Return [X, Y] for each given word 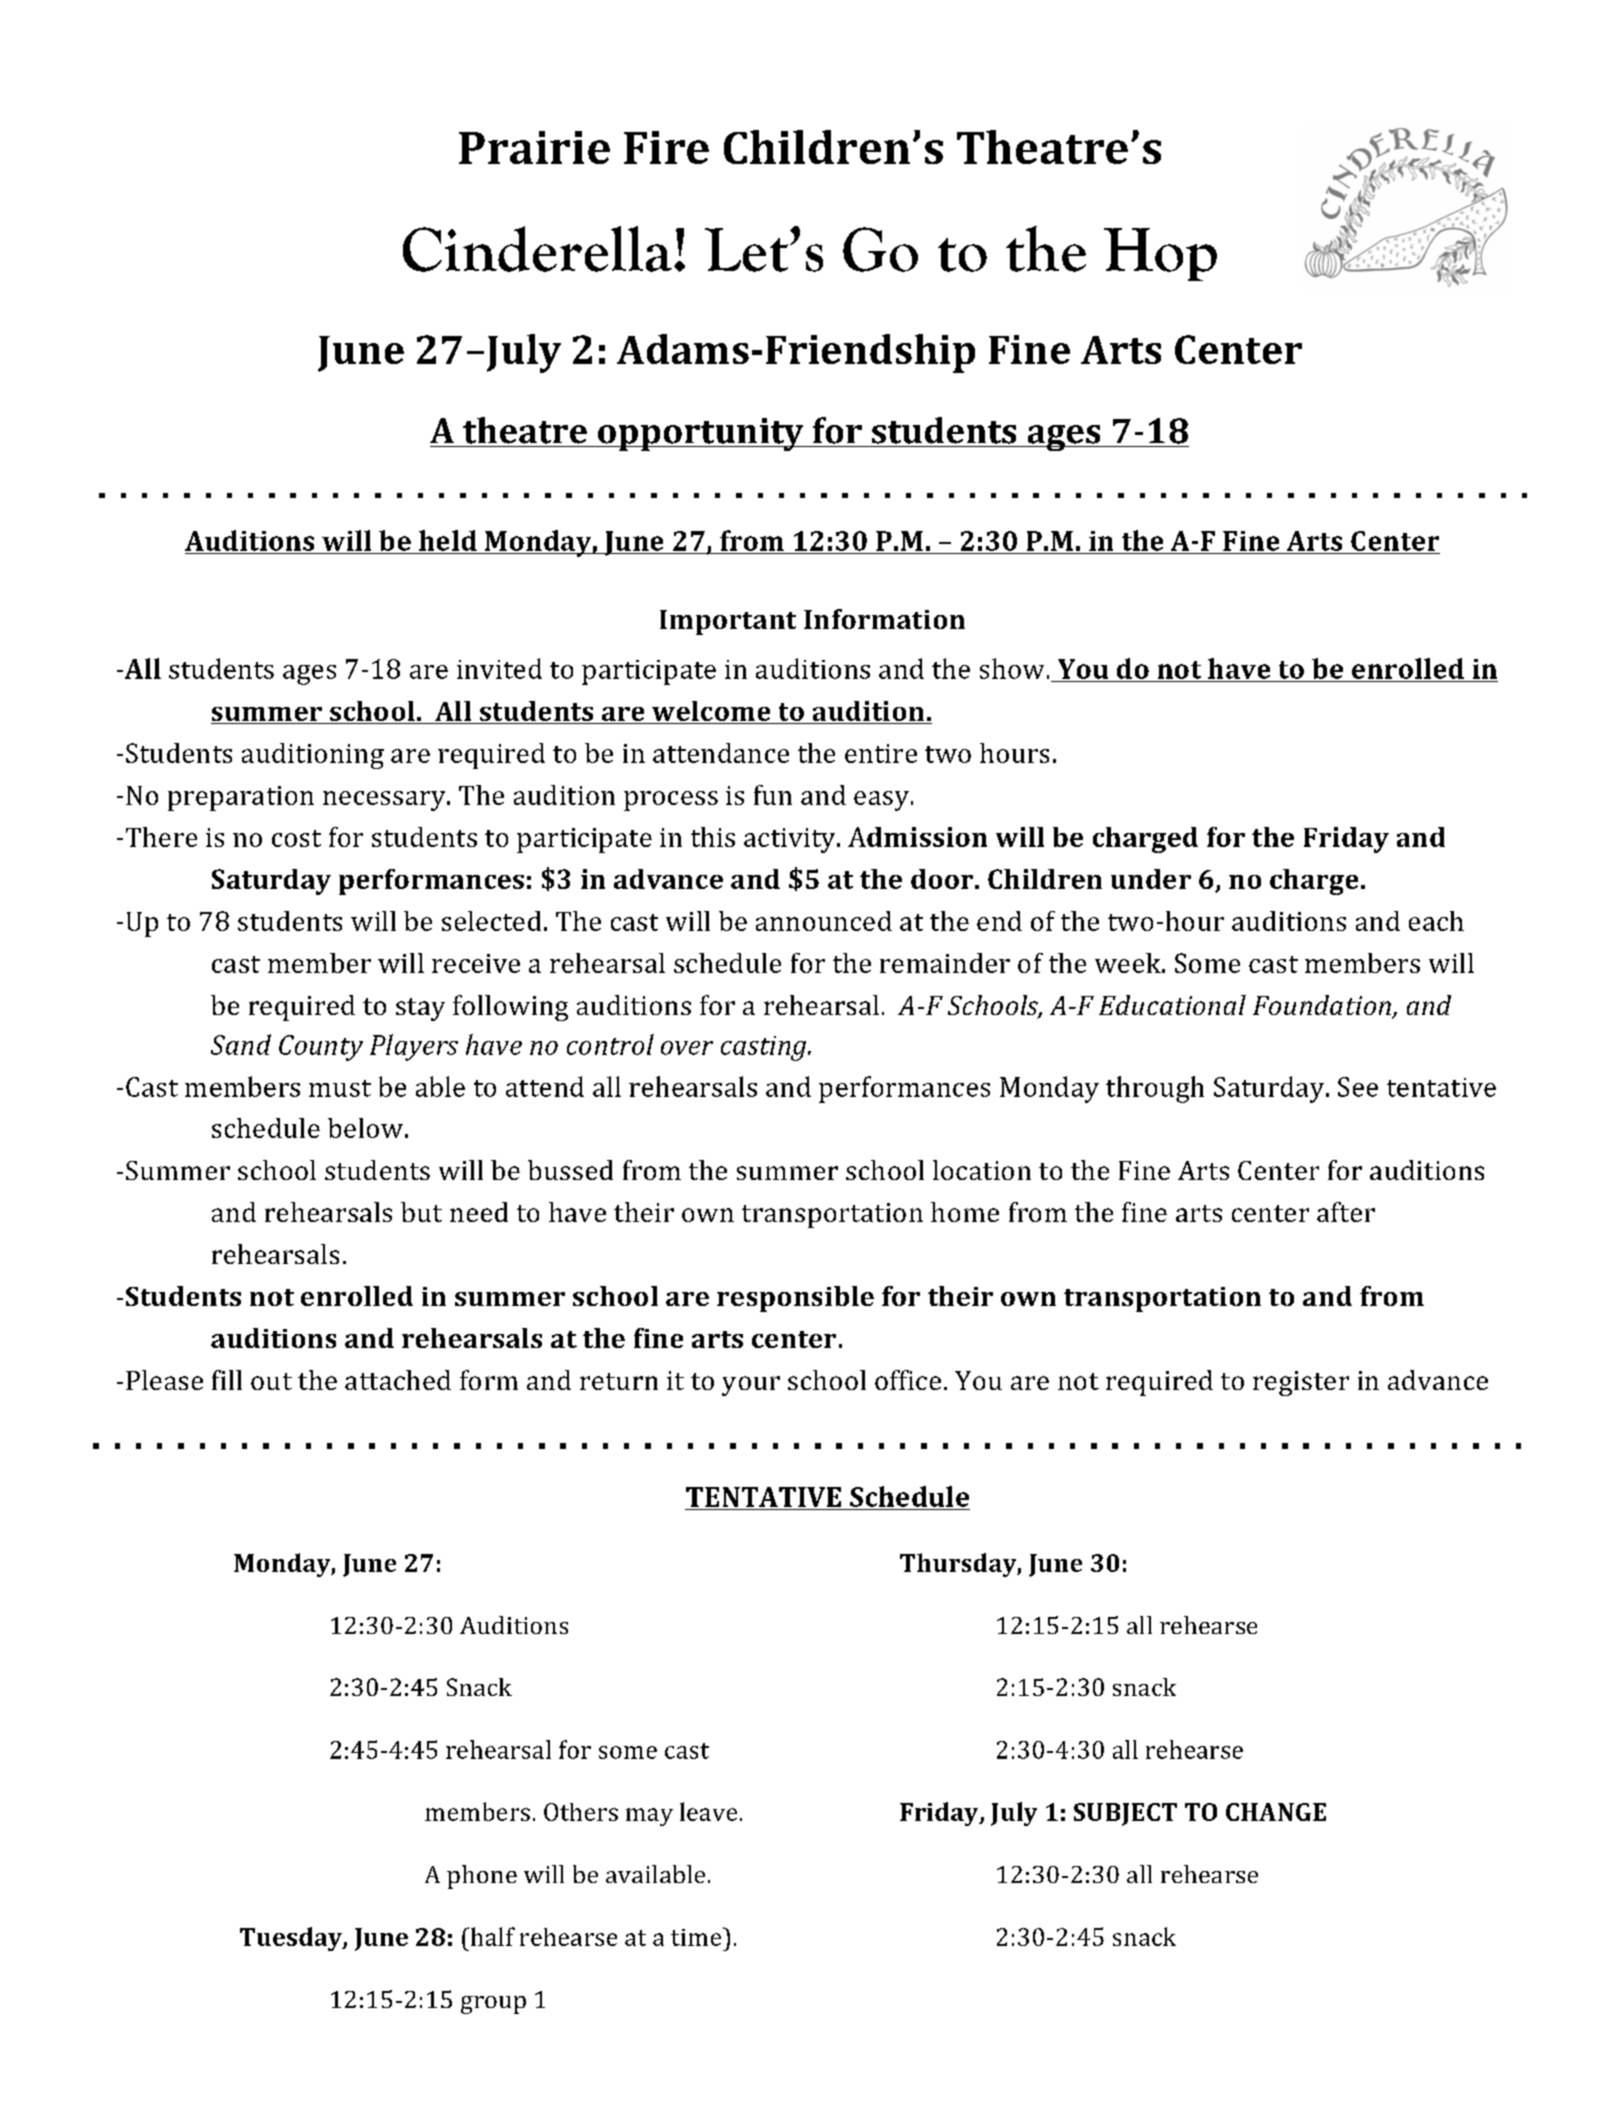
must [340, 1088]
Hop [1160, 254]
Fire [666, 147]
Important [728, 622]
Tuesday [292, 1939]
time [697, 1936]
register [1301, 1383]
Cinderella [537, 249]
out [271, 1381]
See [1358, 1087]
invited [499, 668]
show [1012, 668]
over [687, 1048]
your [751, 1386]
